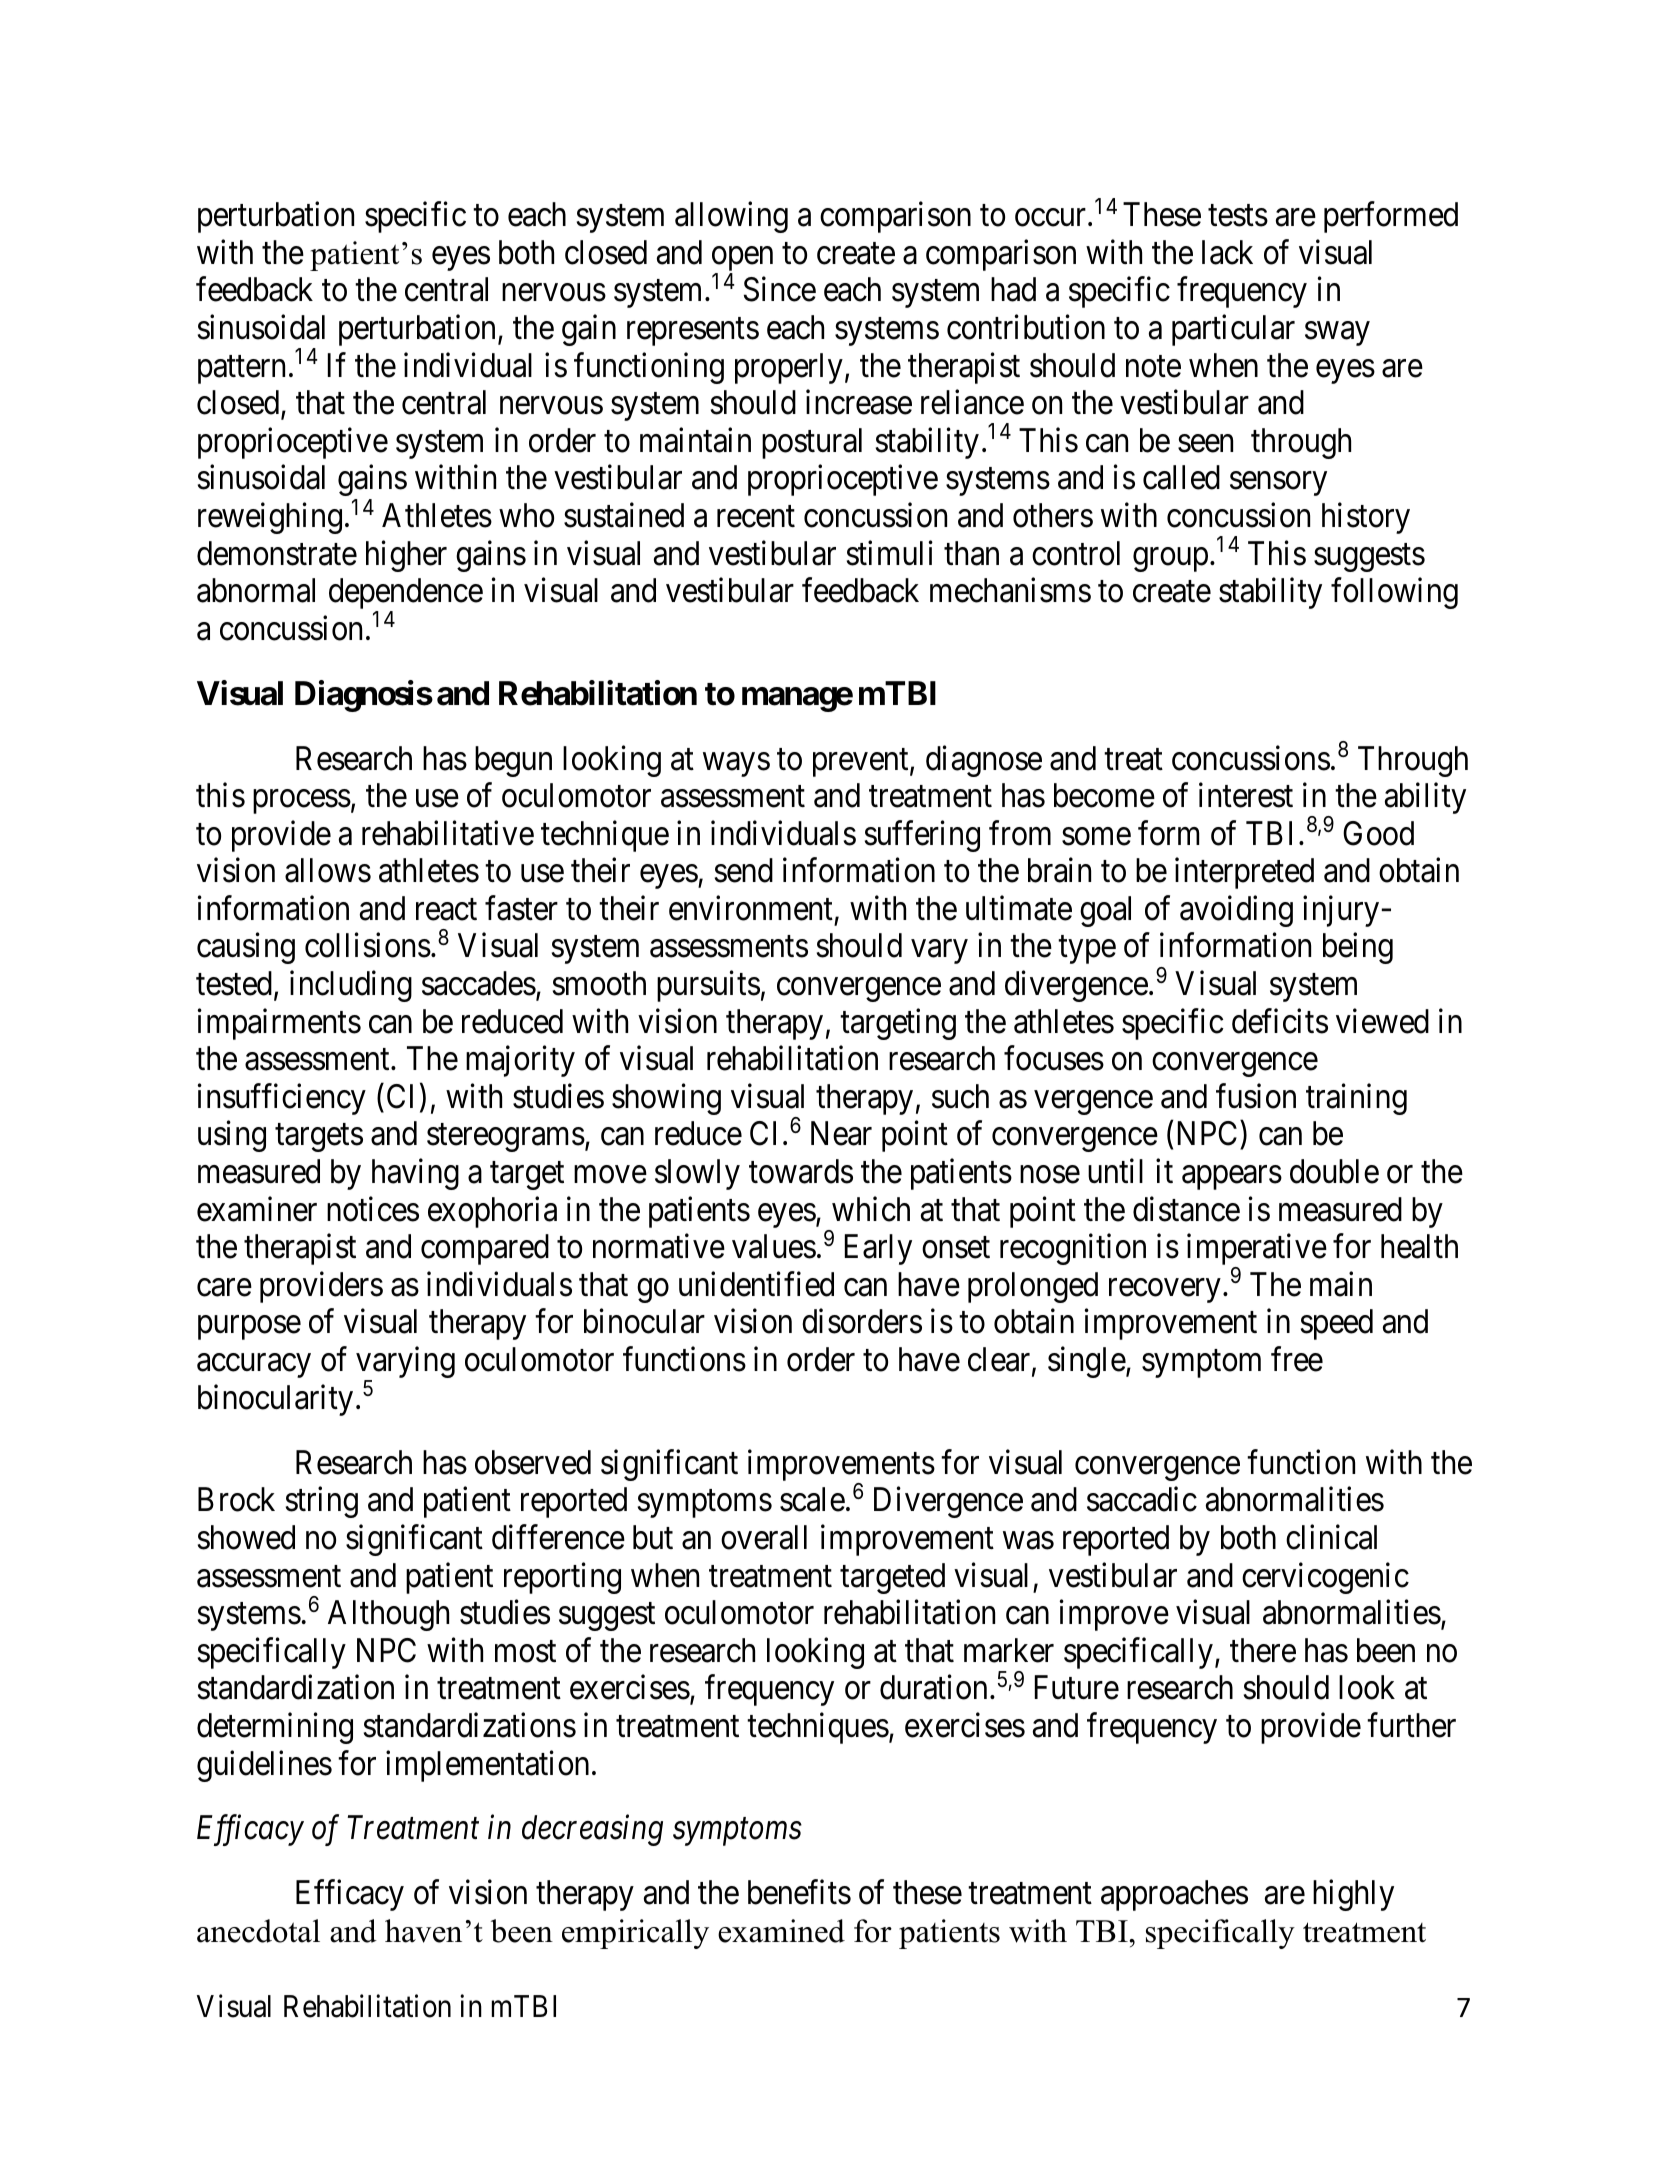 This screenshot has width=1667, height=2158. Describe the element at coordinates (282, 1099) in the screenshot. I see `insufficiency` at that location.
